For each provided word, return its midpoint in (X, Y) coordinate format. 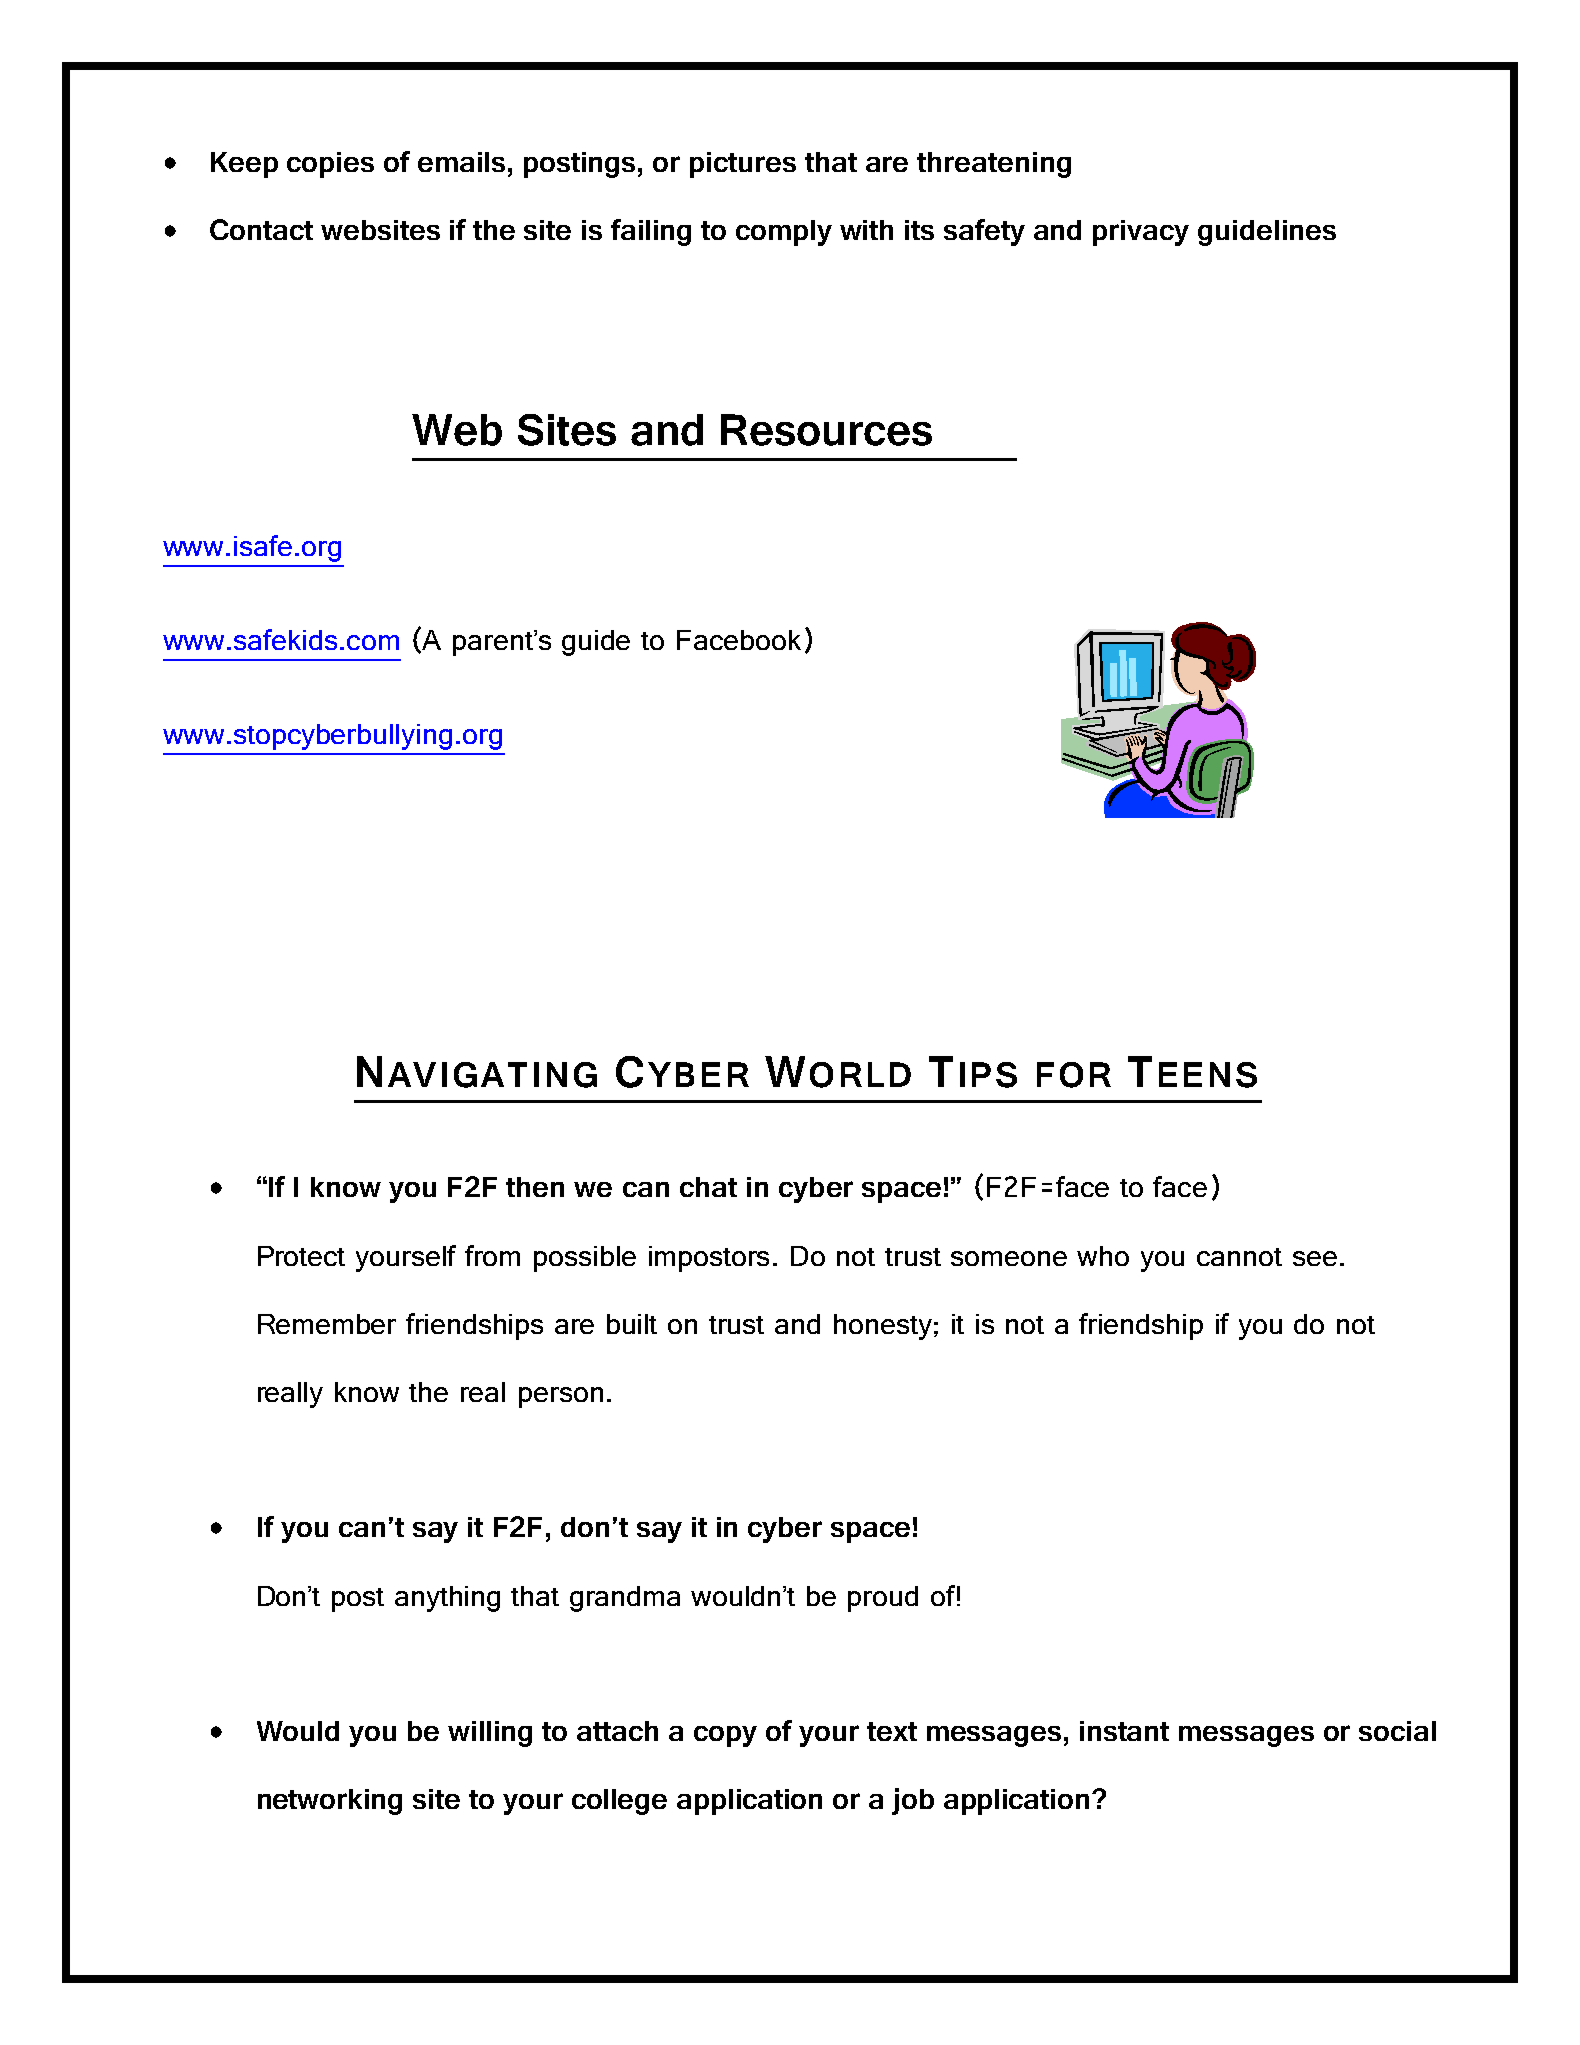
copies (330, 165)
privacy (1141, 233)
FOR (1074, 1075)
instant (1124, 1731)
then (535, 1187)
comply (784, 233)
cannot (1239, 1257)
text (892, 1731)
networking (330, 1802)
